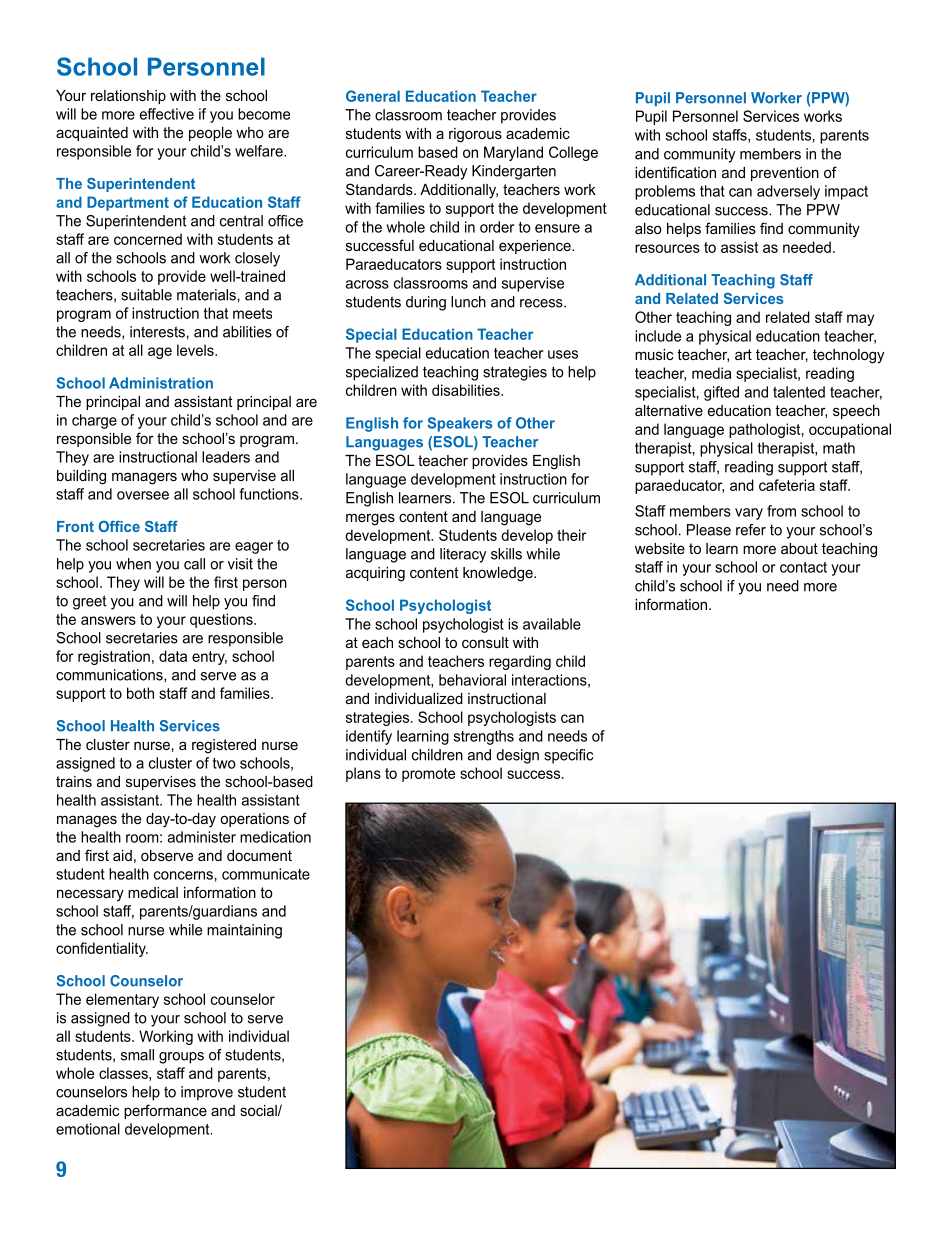 The width and height of the page is (952, 1233). What do you see at coordinates (475, 135) in the page?
I see `rigorous` at bounding box center [475, 135].
